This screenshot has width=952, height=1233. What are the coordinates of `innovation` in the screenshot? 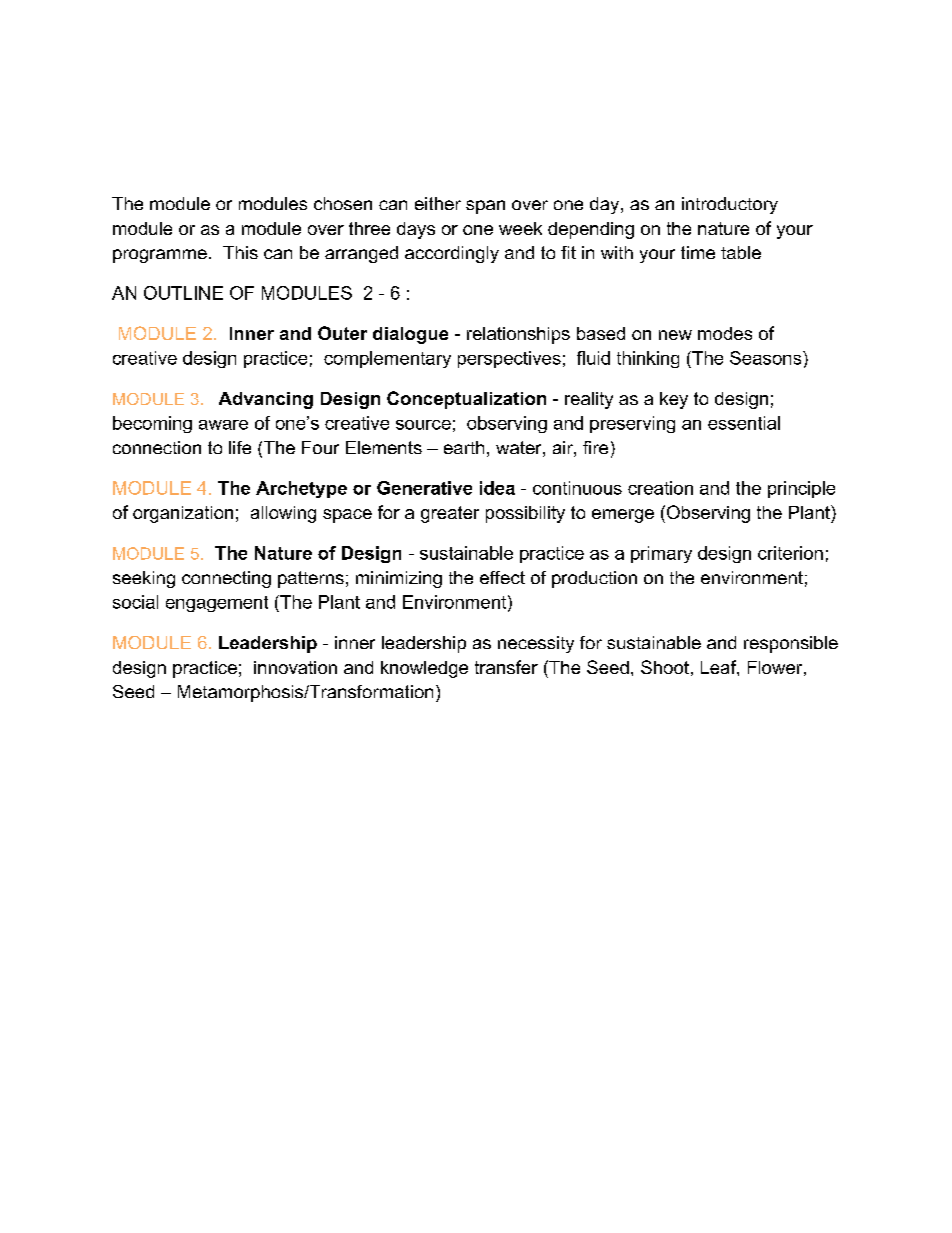 It's located at (295, 667).
